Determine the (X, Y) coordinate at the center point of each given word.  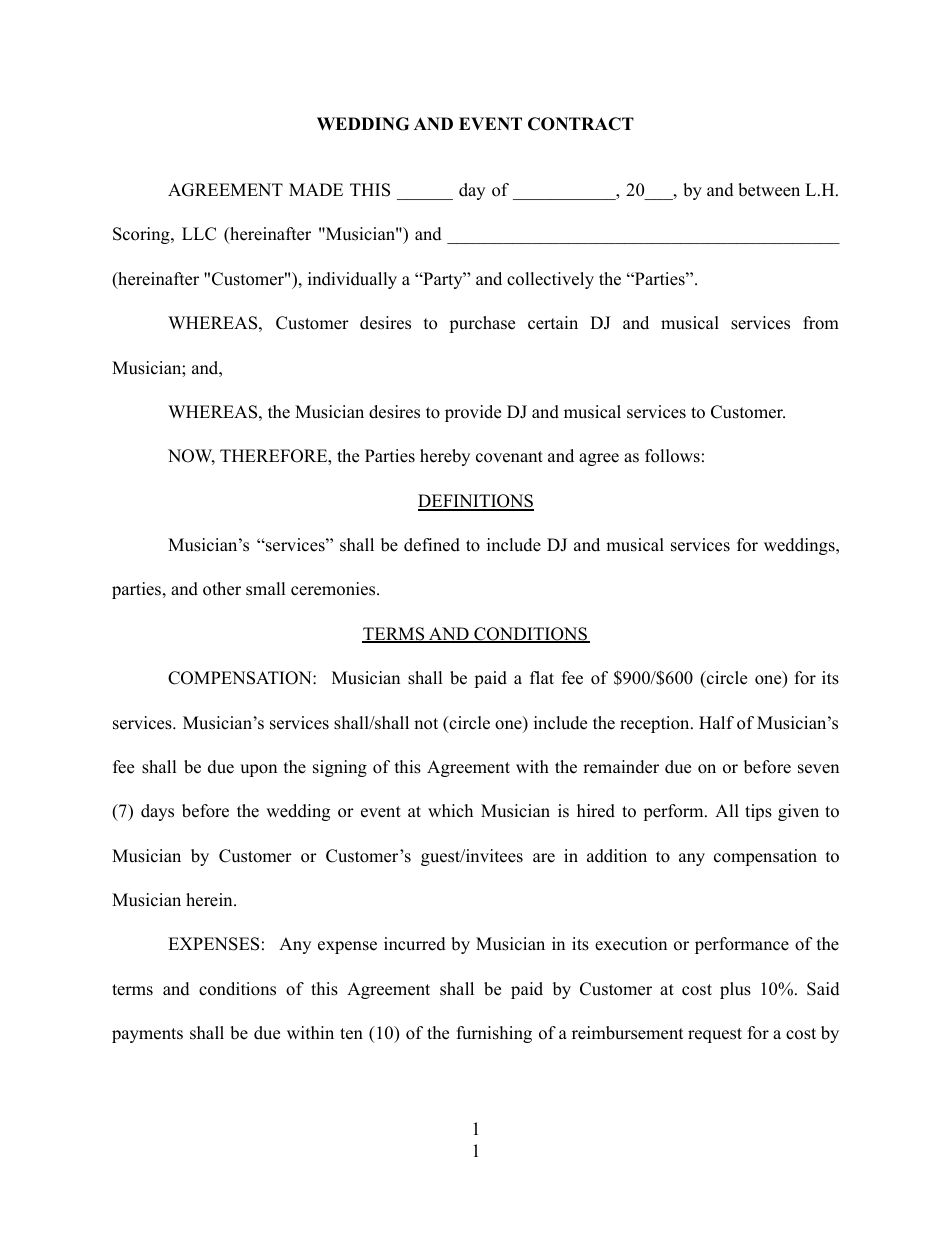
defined (432, 545)
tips (758, 812)
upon (258, 770)
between (769, 190)
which (450, 811)
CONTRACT (581, 124)
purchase (482, 324)
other (222, 589)
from (821, 323)
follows (672, 456)
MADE (316, 189)
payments (147, 1035)
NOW (191, 457)
